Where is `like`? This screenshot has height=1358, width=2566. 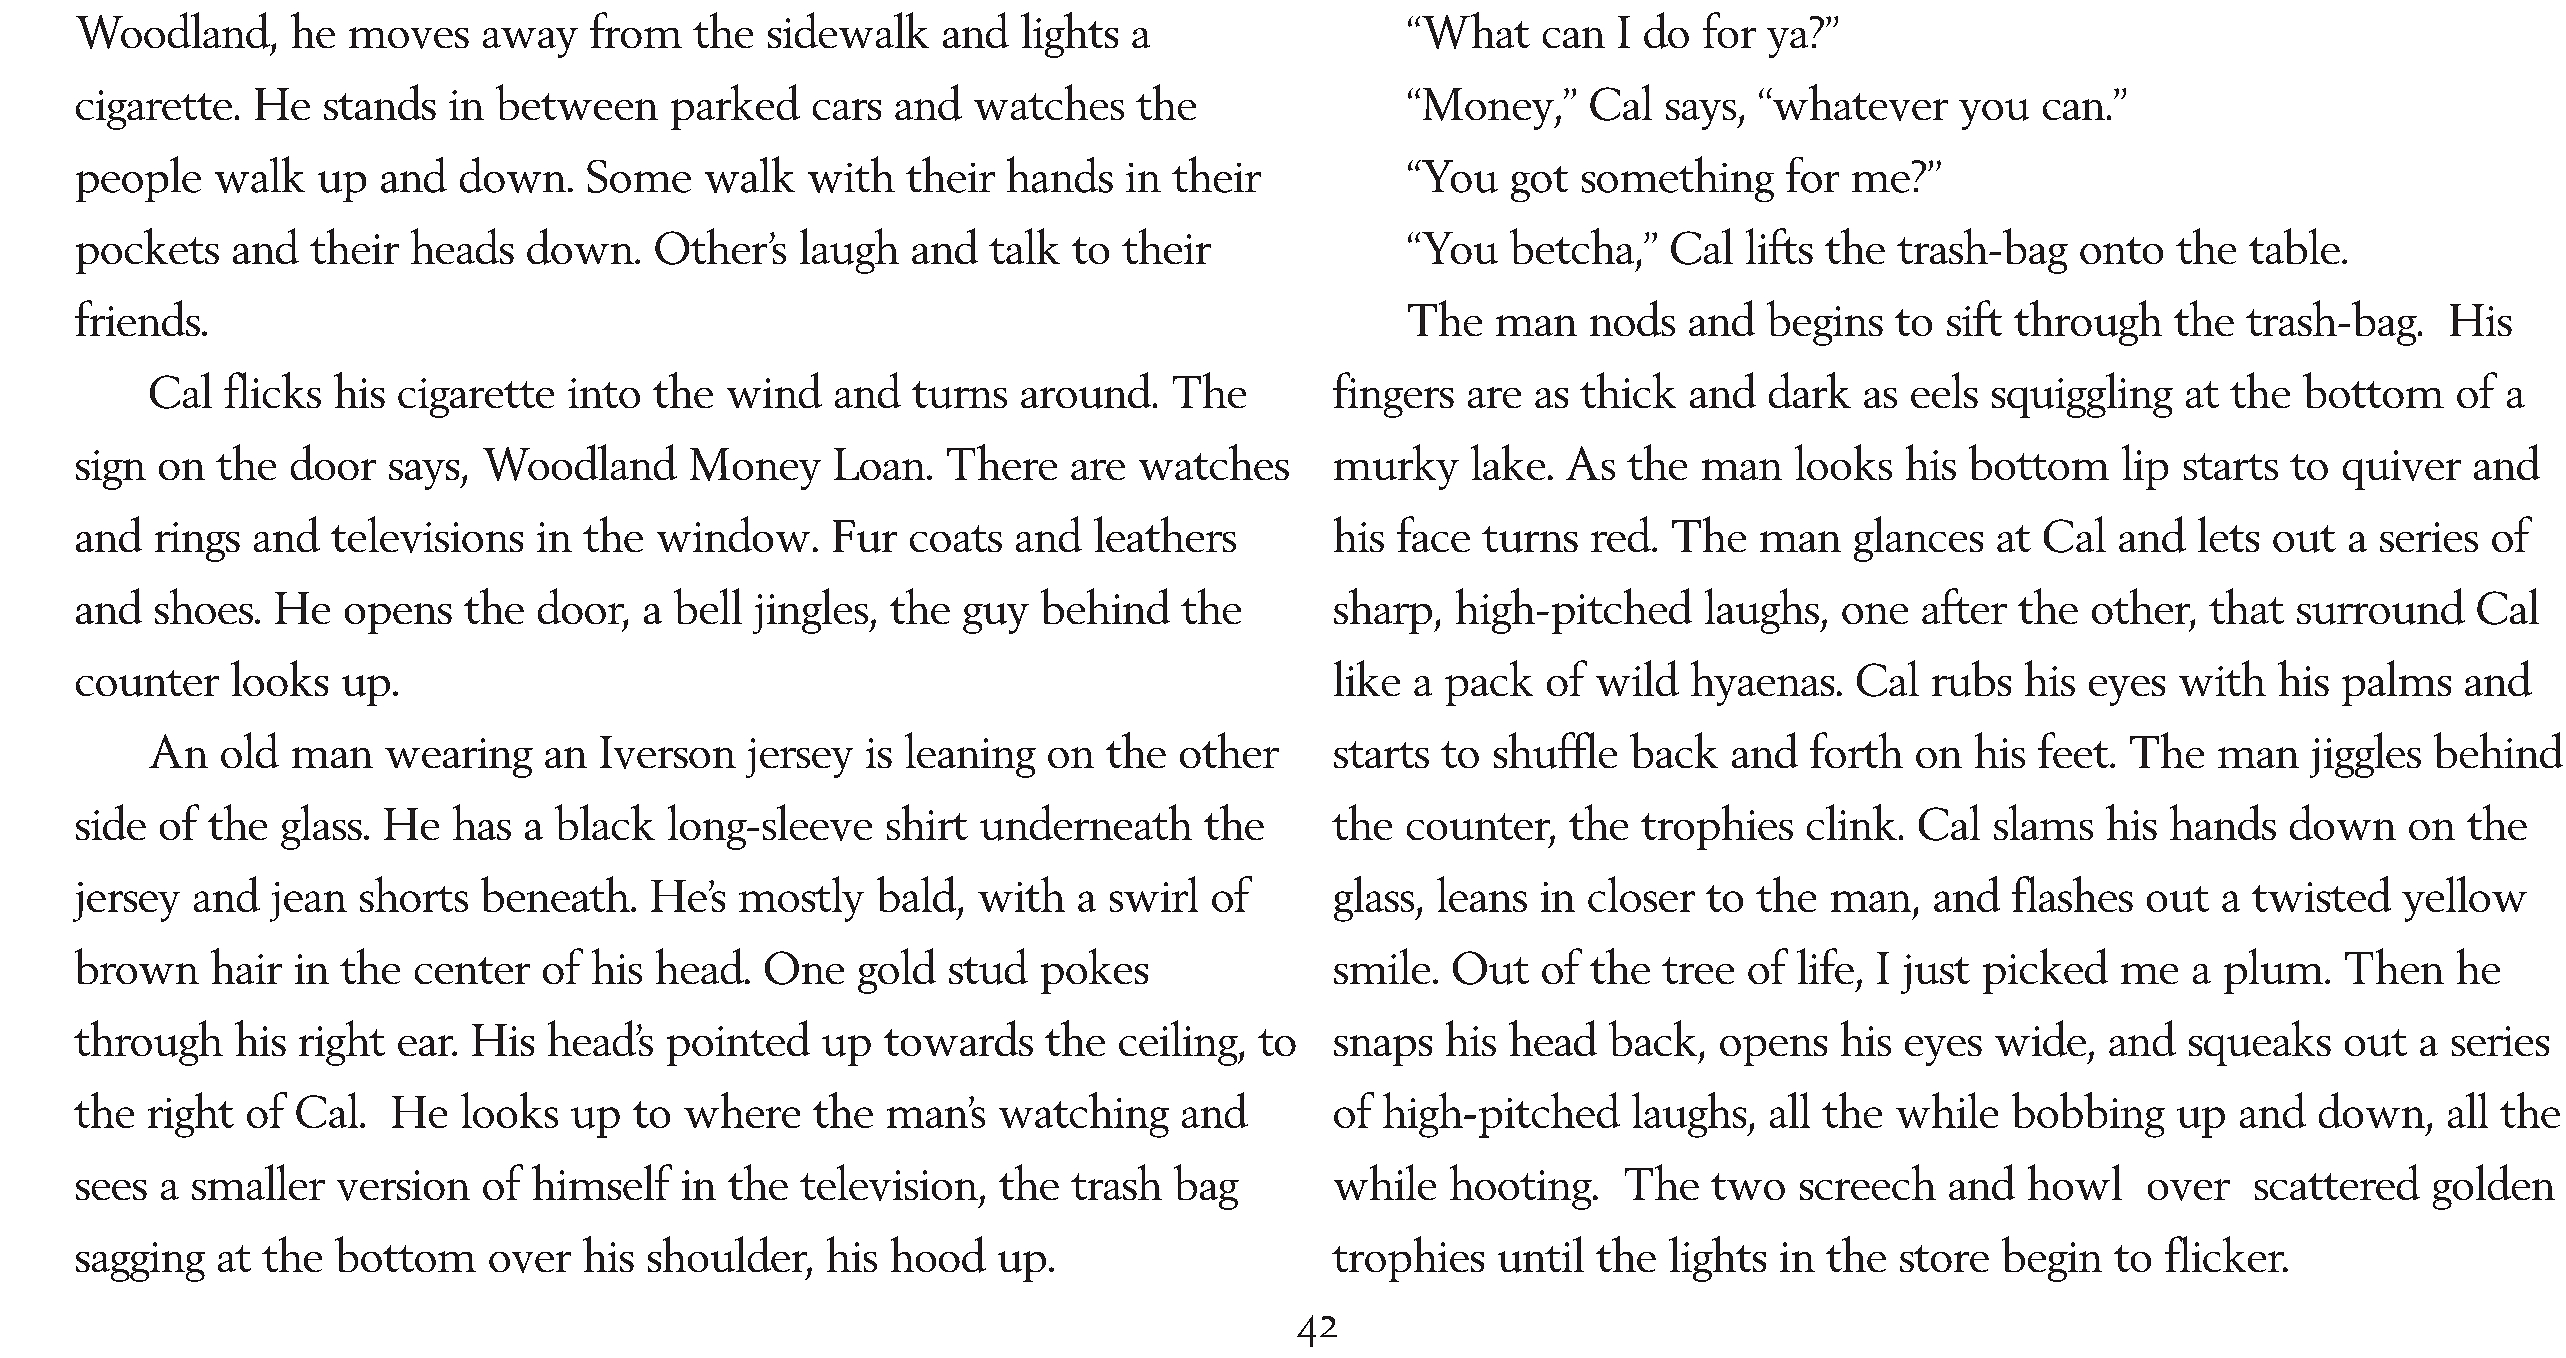
like is located at coordinates (1367, 678).
